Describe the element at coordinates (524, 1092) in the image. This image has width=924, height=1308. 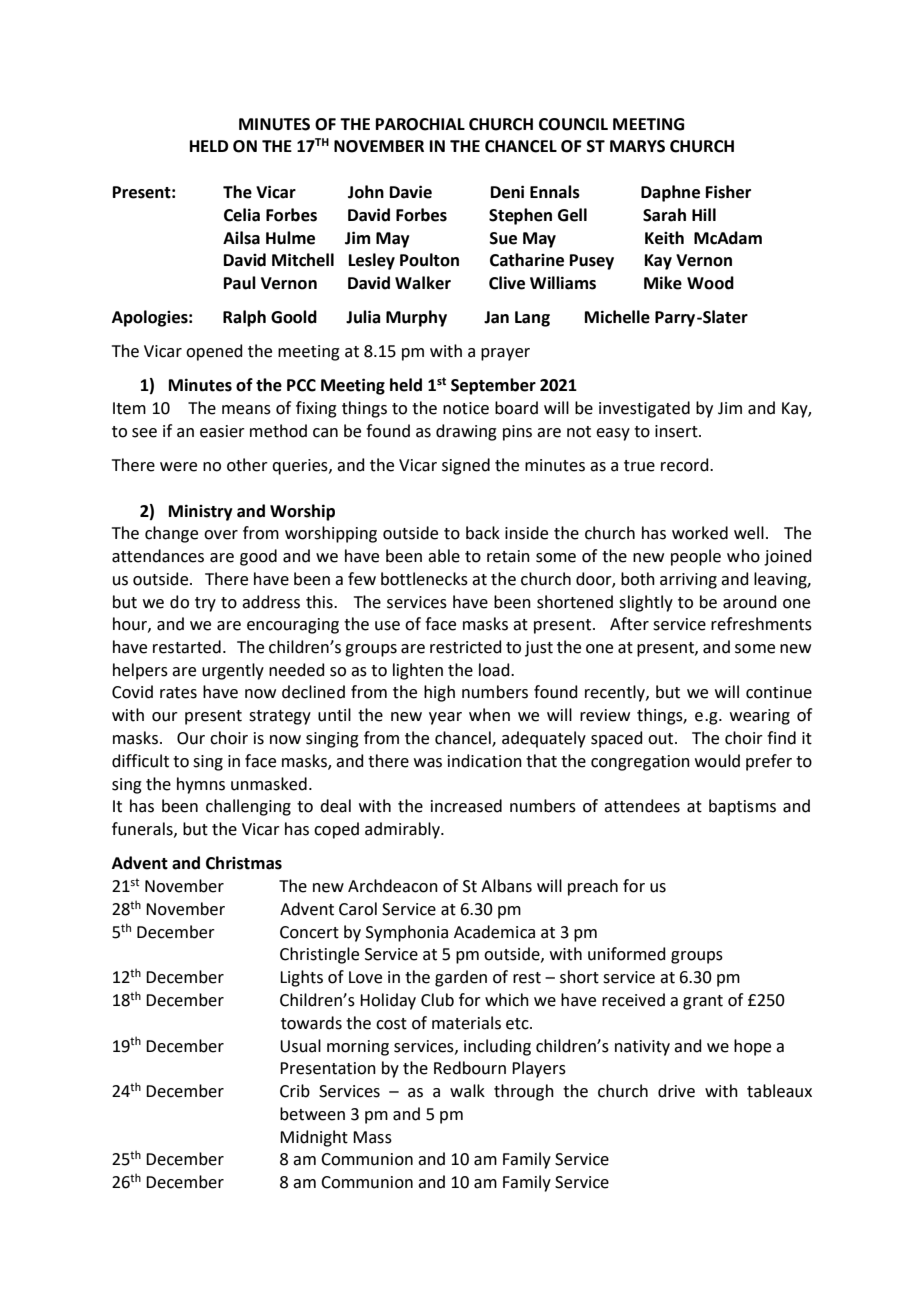
I see `through` at that location.
